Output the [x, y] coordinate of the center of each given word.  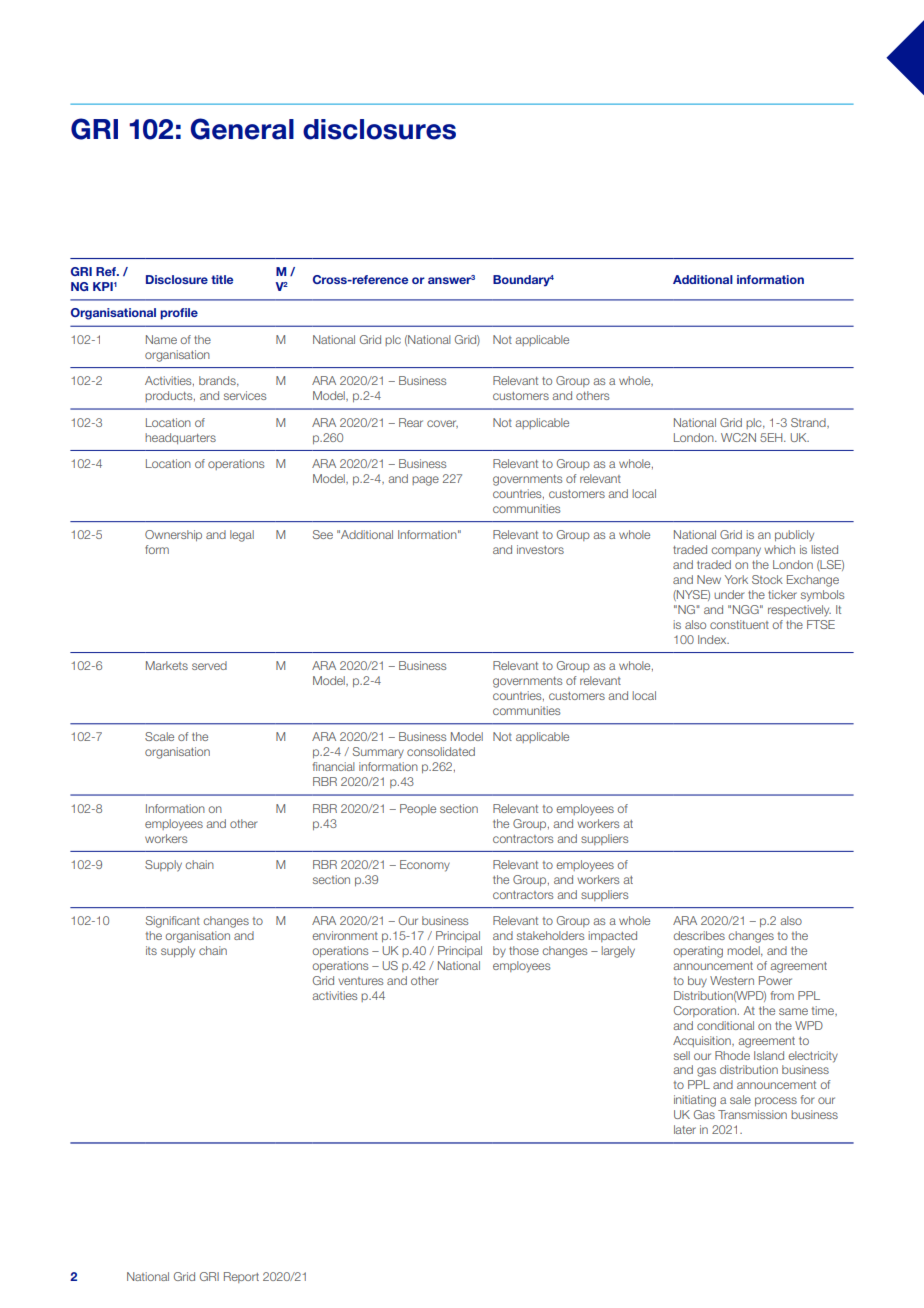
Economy [425, 866]
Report [241, 1277]
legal [242, 536]
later [685, 1129]
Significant [173, 922]
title [222, 279]
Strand [809, 422]
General [242, 129]
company [736, 552]
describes [699, 935]
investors [540, 549]
